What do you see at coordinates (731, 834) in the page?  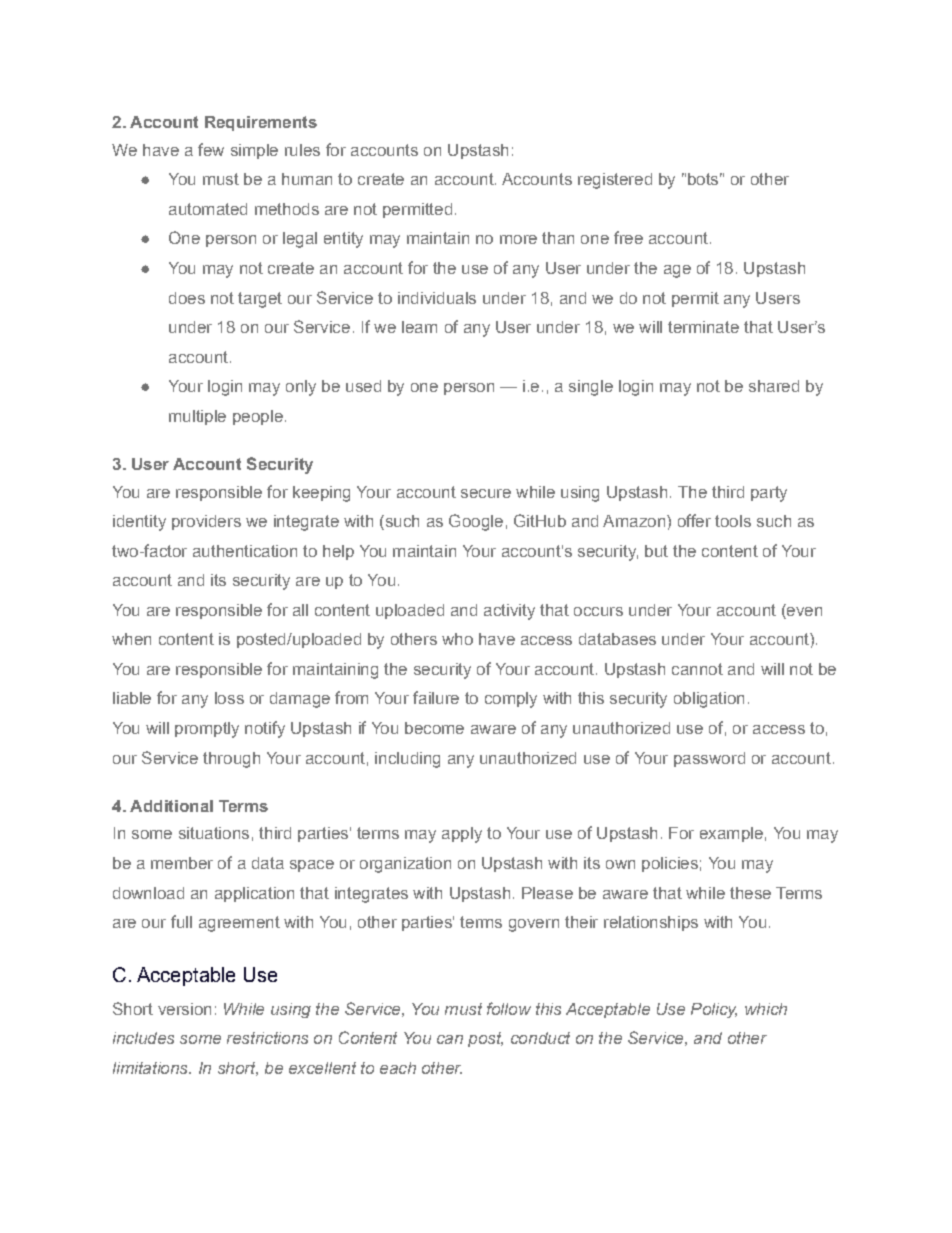 I see `example` at bounding box center [731, 834].
